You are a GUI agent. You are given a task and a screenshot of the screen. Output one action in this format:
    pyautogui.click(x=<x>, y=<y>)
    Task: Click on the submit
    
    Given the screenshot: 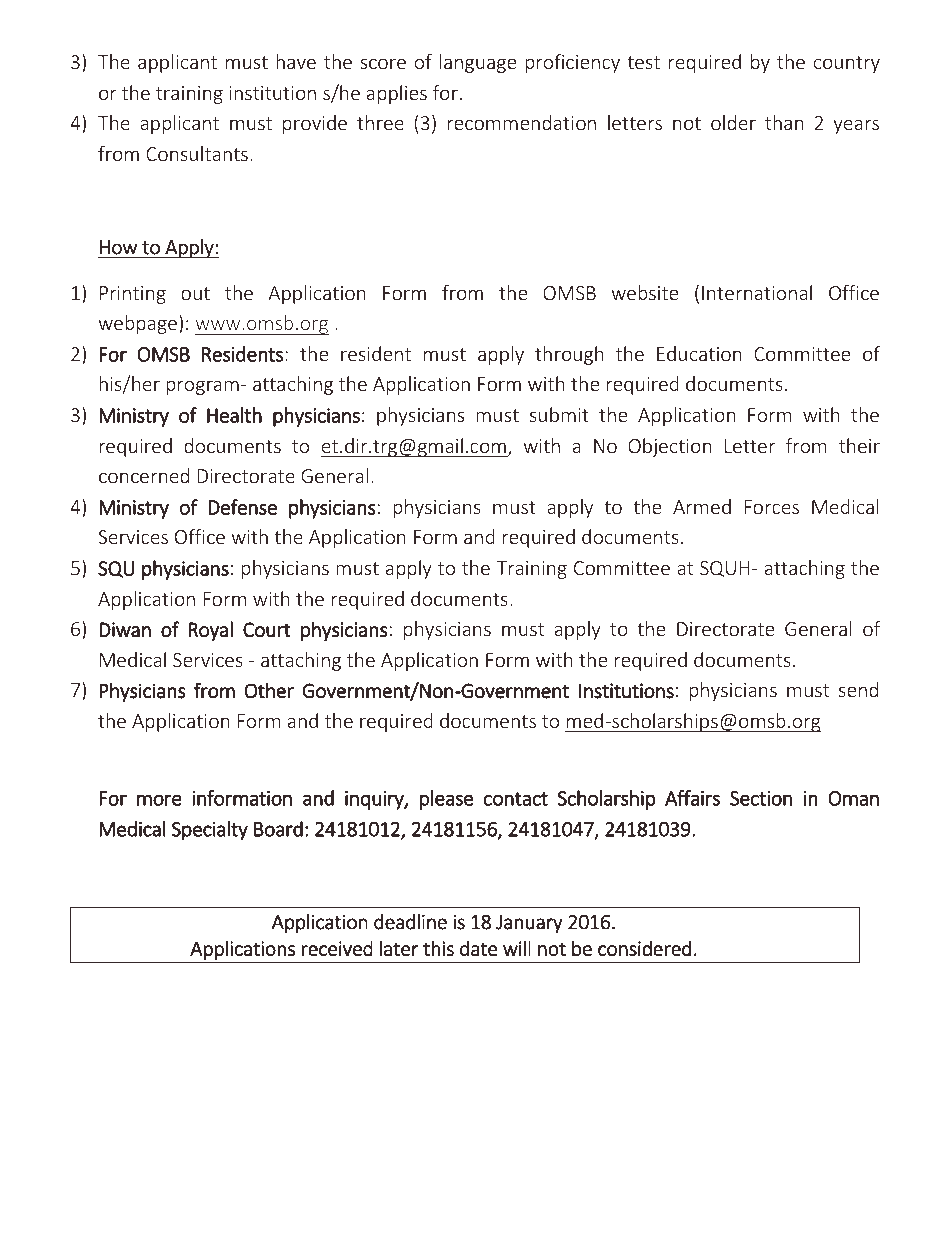 What is the action you would take?
    pyautogui.click(x=559, y=414)
